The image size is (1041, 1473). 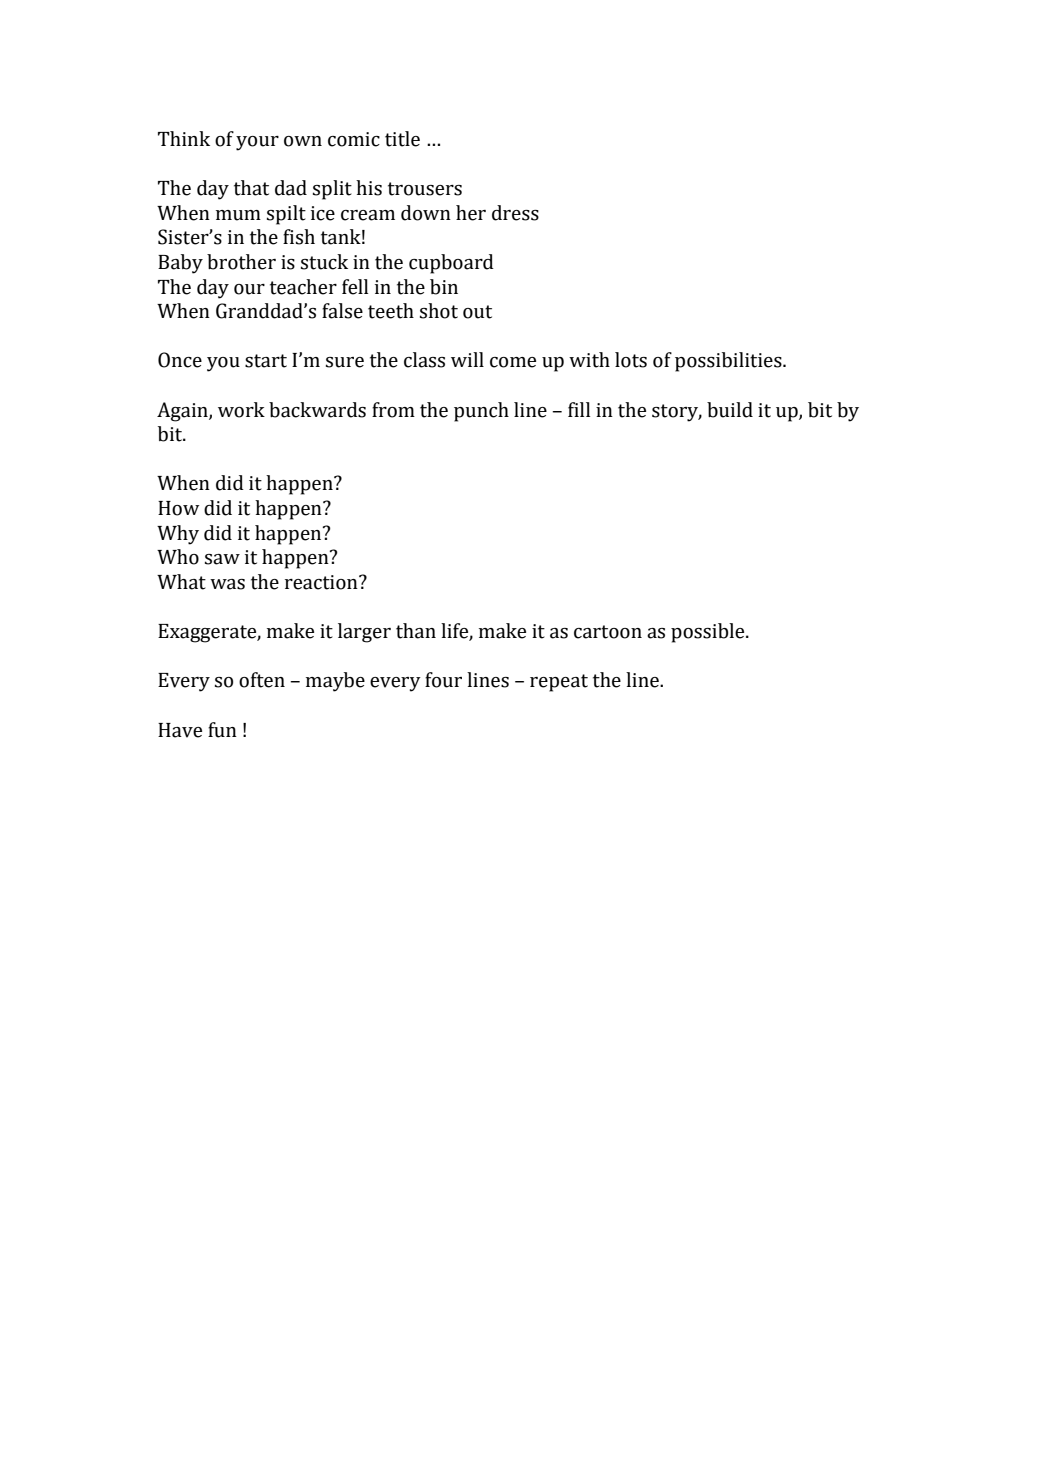 What do you see at coordinates (402, 139) in the image?
I see `title` at bounding box center [402, 139].
